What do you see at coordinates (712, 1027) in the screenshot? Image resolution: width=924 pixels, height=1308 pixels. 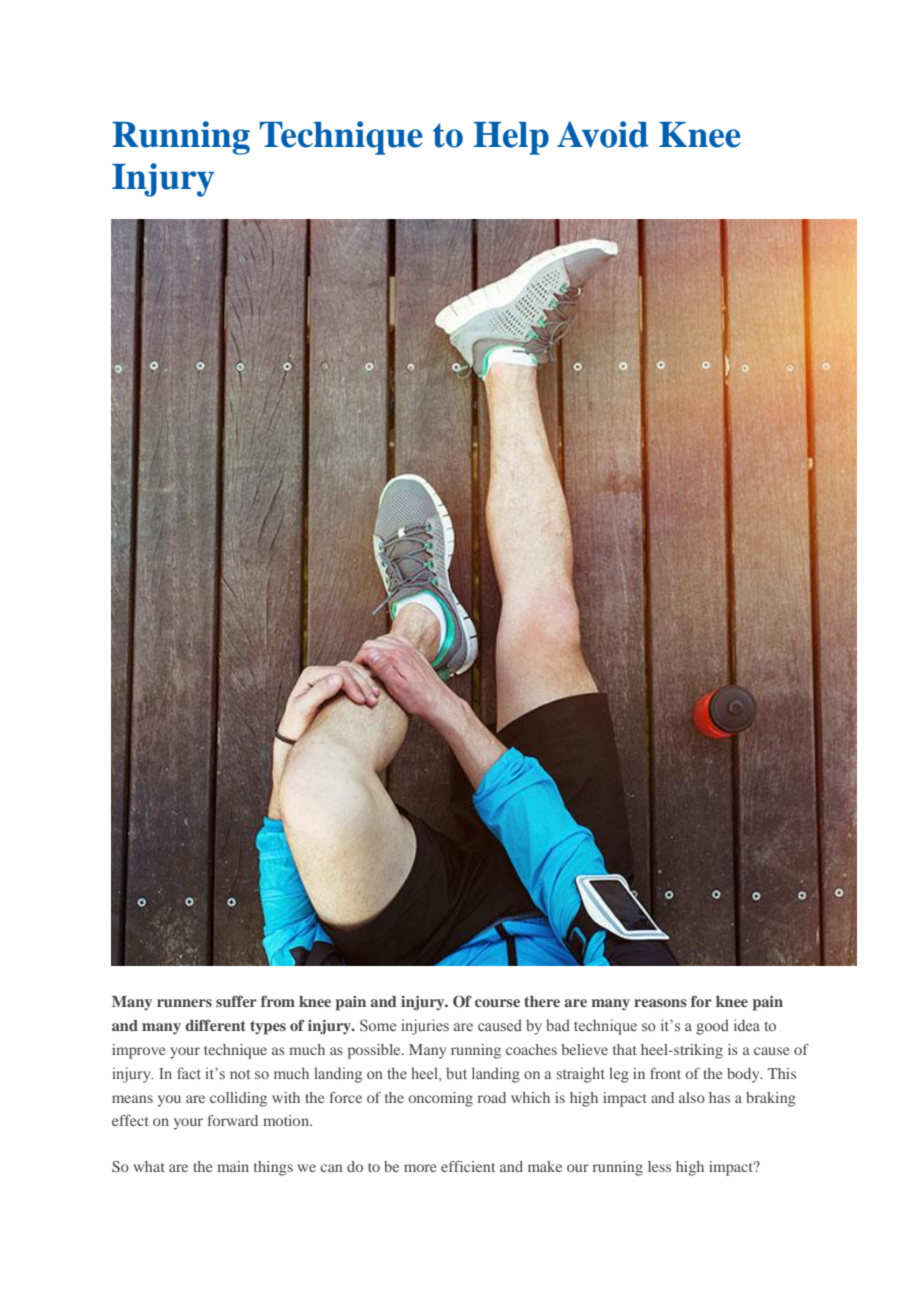 I see `good` at bounding box center [712, 1027].
